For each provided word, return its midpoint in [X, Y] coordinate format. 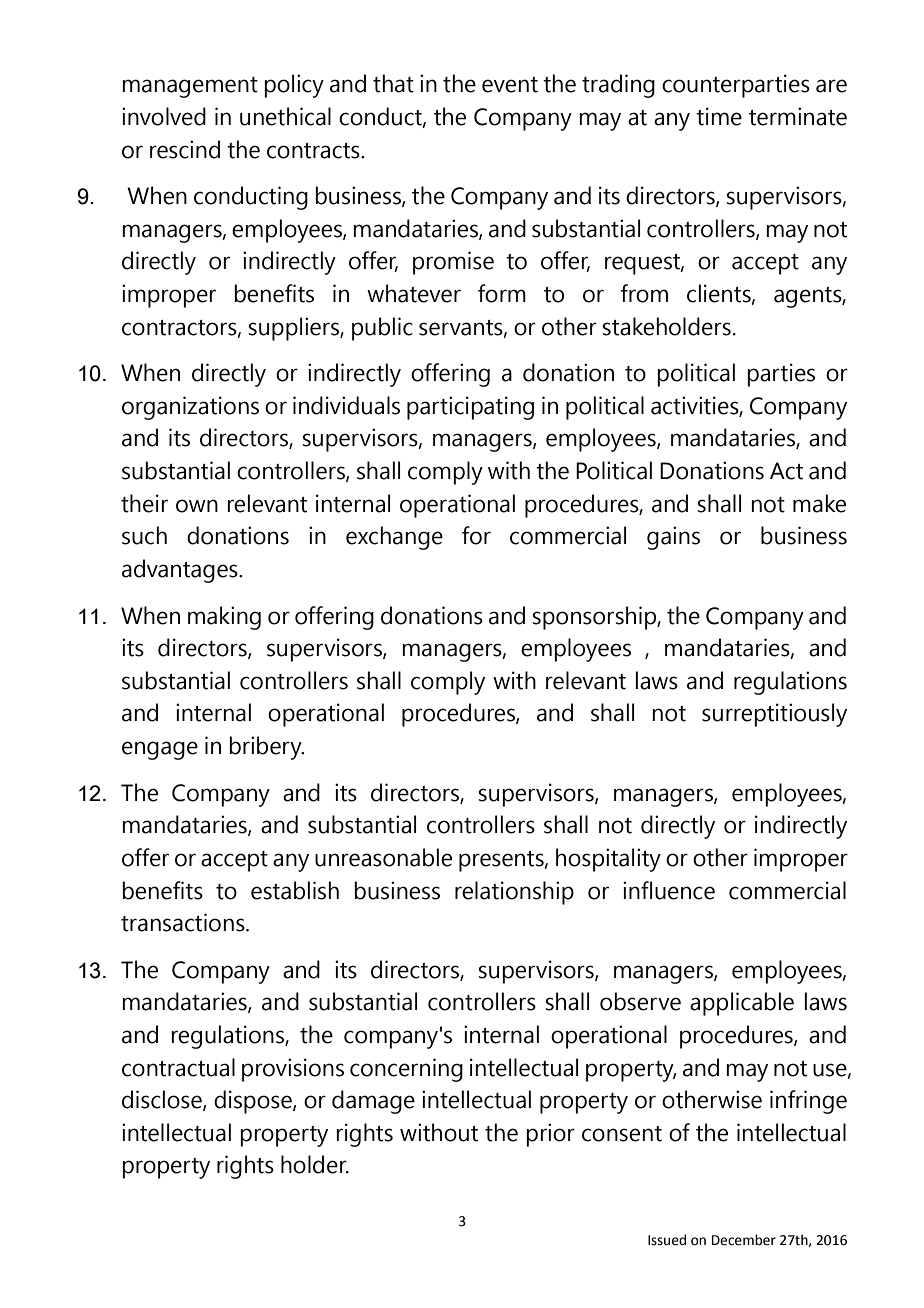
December [744, 1240]
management [190, 87]
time [719, 116]
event [510, 85]
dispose [254, 1102]
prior [550, 1135]
